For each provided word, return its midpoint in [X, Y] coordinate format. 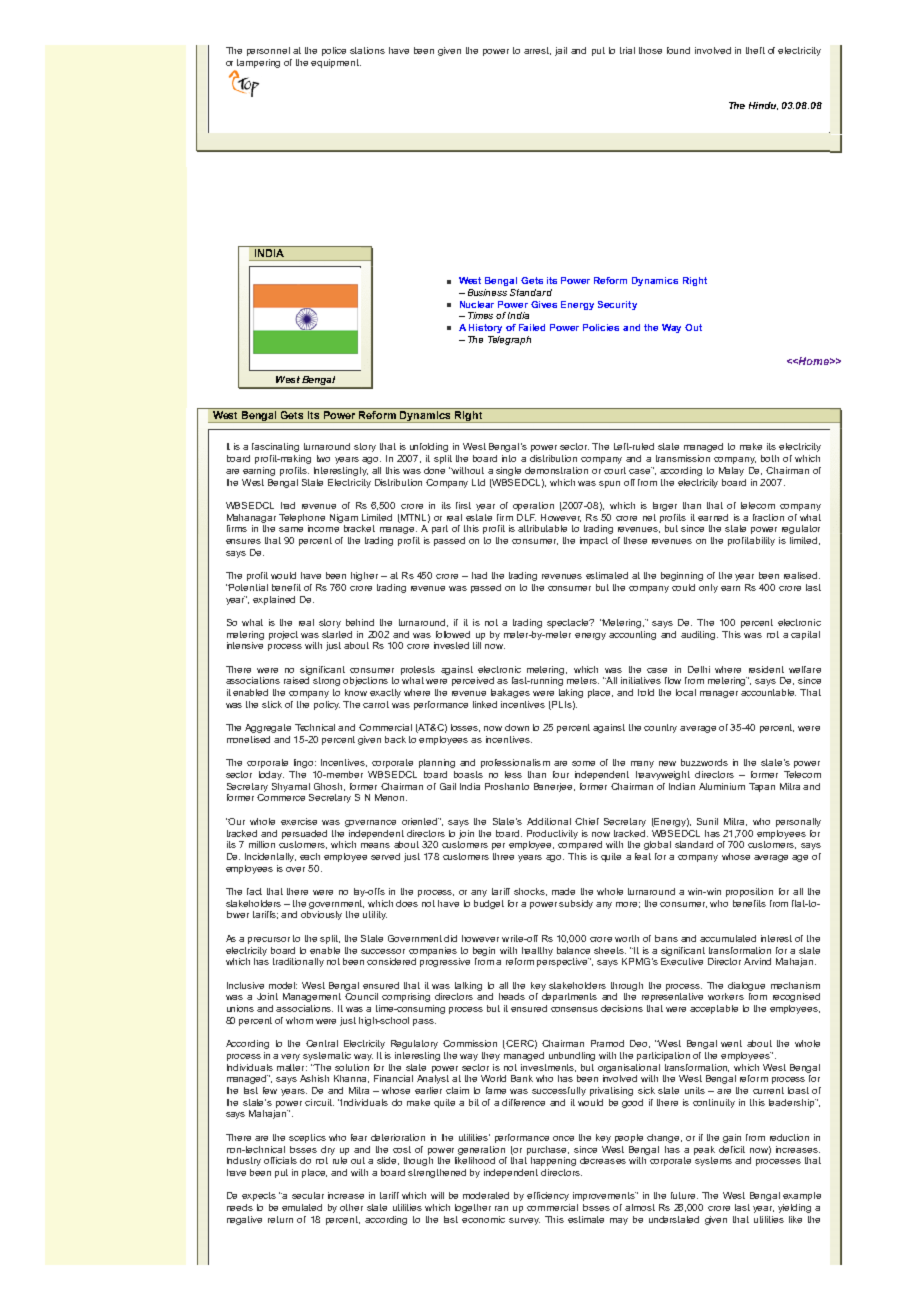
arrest [537, 51]
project [283, 635]
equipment [336, 63]
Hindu [763, 106]
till [477, 645]
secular [308, 1195]
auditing [699, 635]
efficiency [548, 1196]
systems [713, 1161]
